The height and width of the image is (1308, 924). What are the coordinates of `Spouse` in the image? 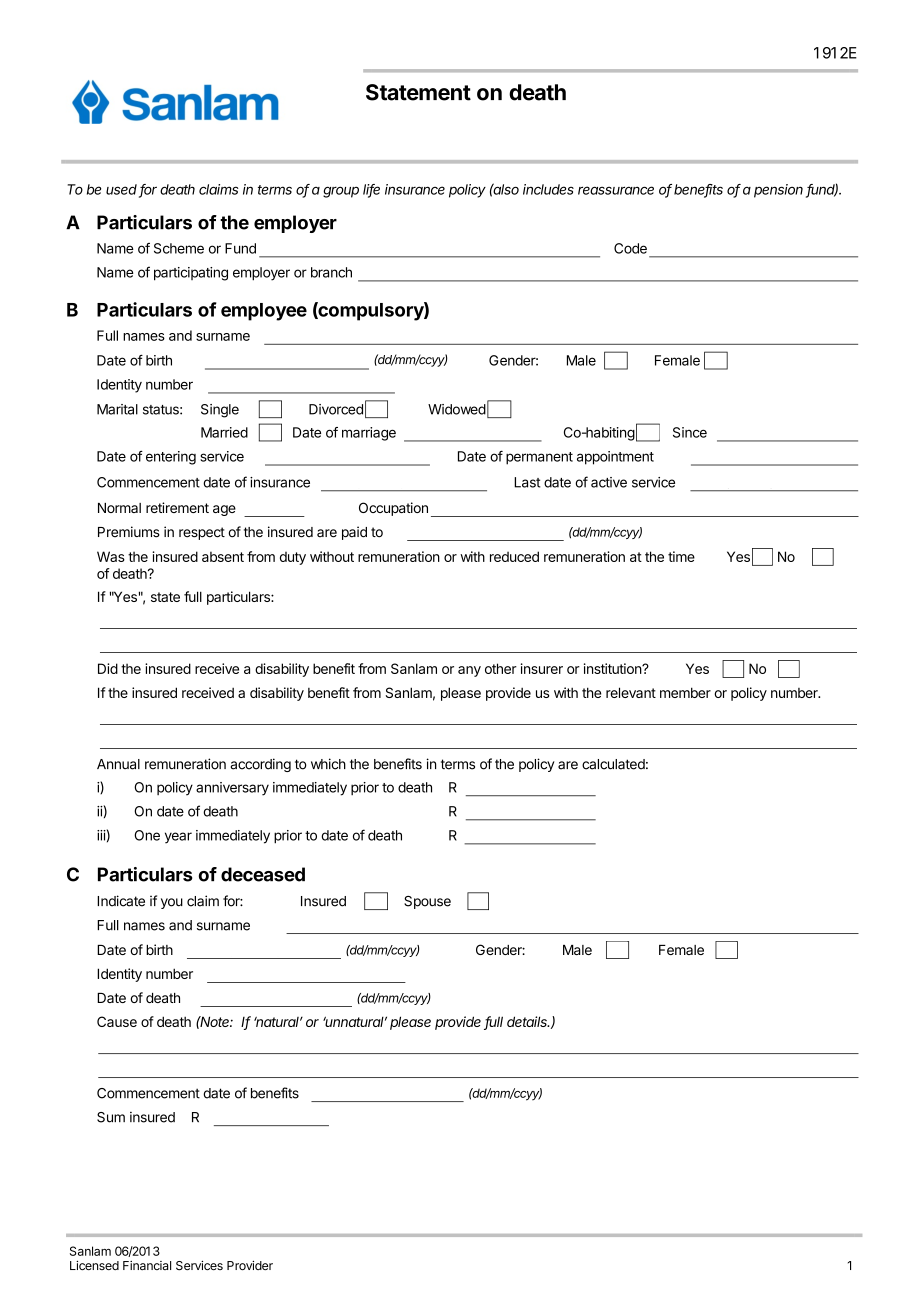 It's located at (427, 902).
